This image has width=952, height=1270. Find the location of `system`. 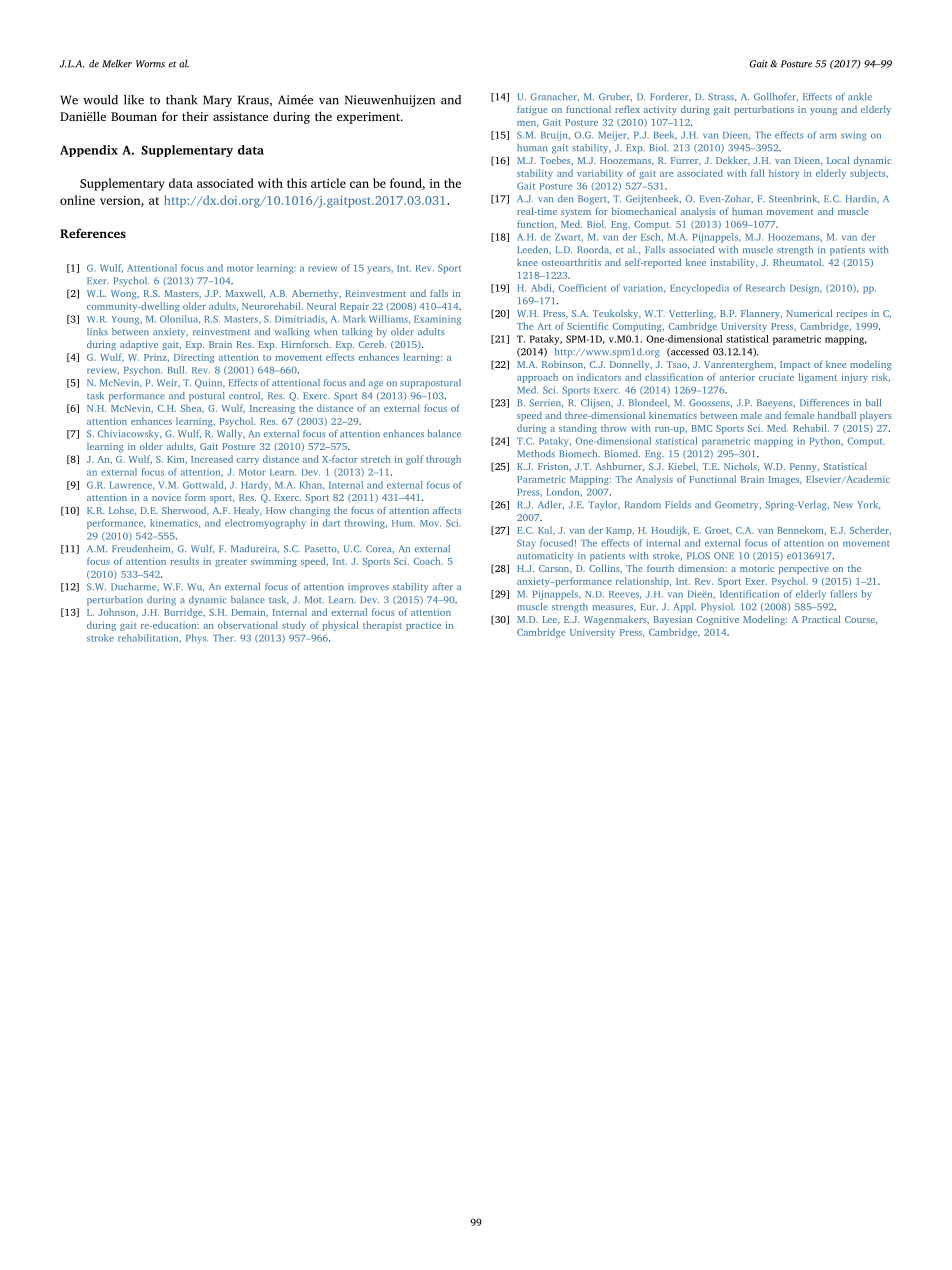

system is located at coordinates (576, 213).
